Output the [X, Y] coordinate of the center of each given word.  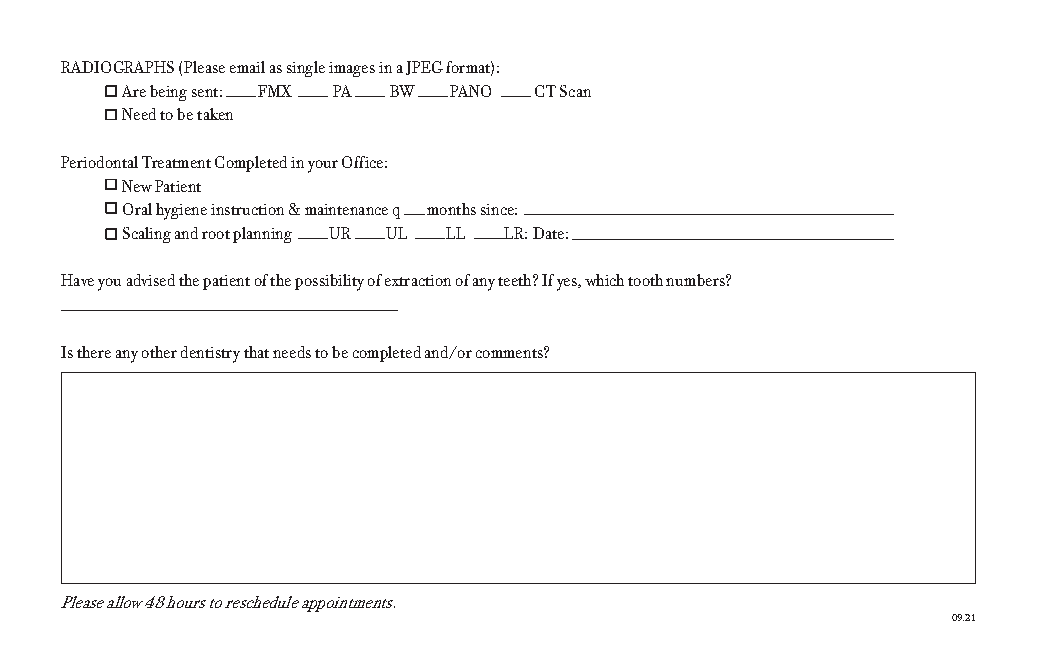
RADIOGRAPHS [117, 67]
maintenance [346, 209]
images [352, 69]
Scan [575, 91]
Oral [137, 209]
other [159, 352]
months [451, 209]
